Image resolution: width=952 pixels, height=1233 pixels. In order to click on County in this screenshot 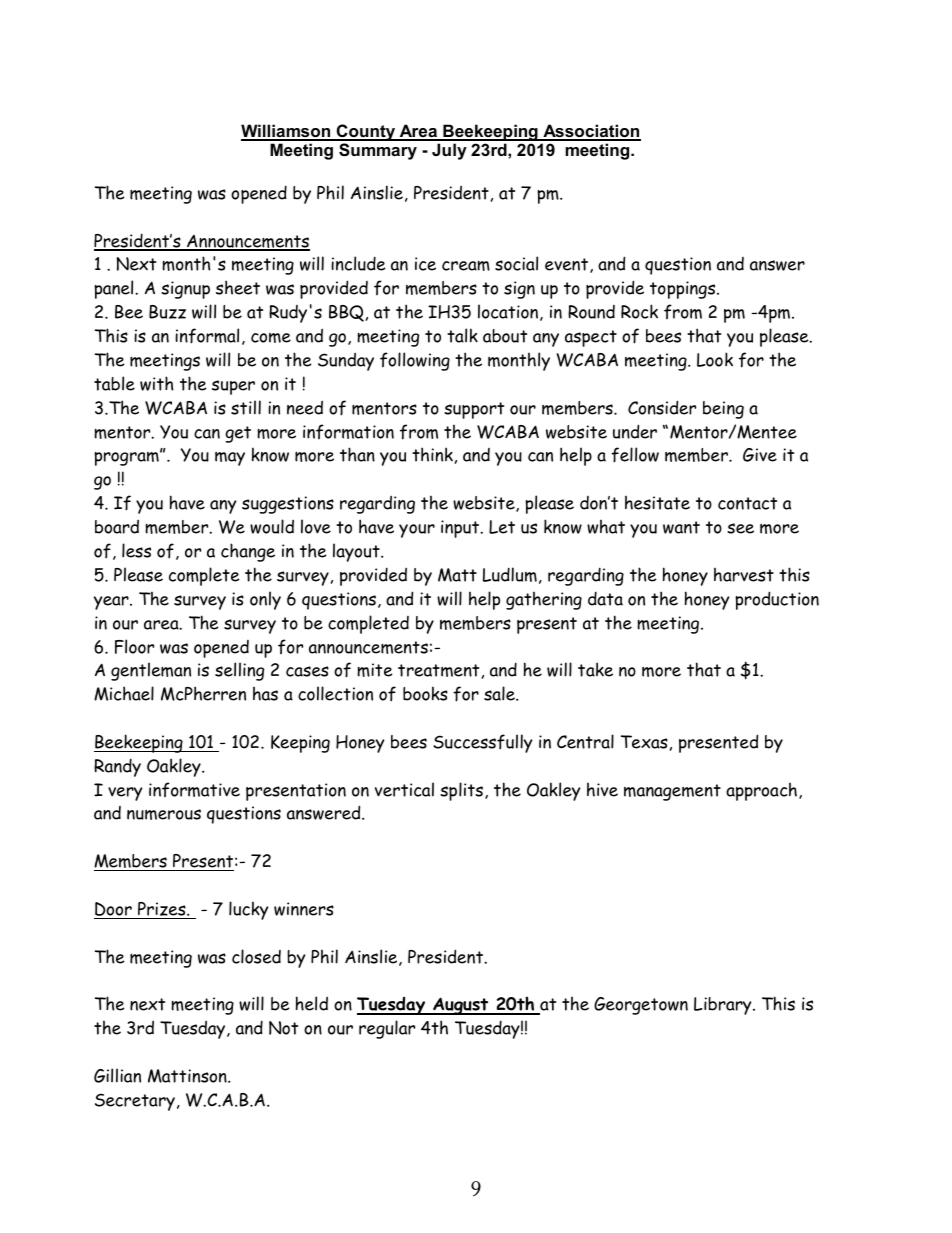, I will do `click(366, 132)`.
